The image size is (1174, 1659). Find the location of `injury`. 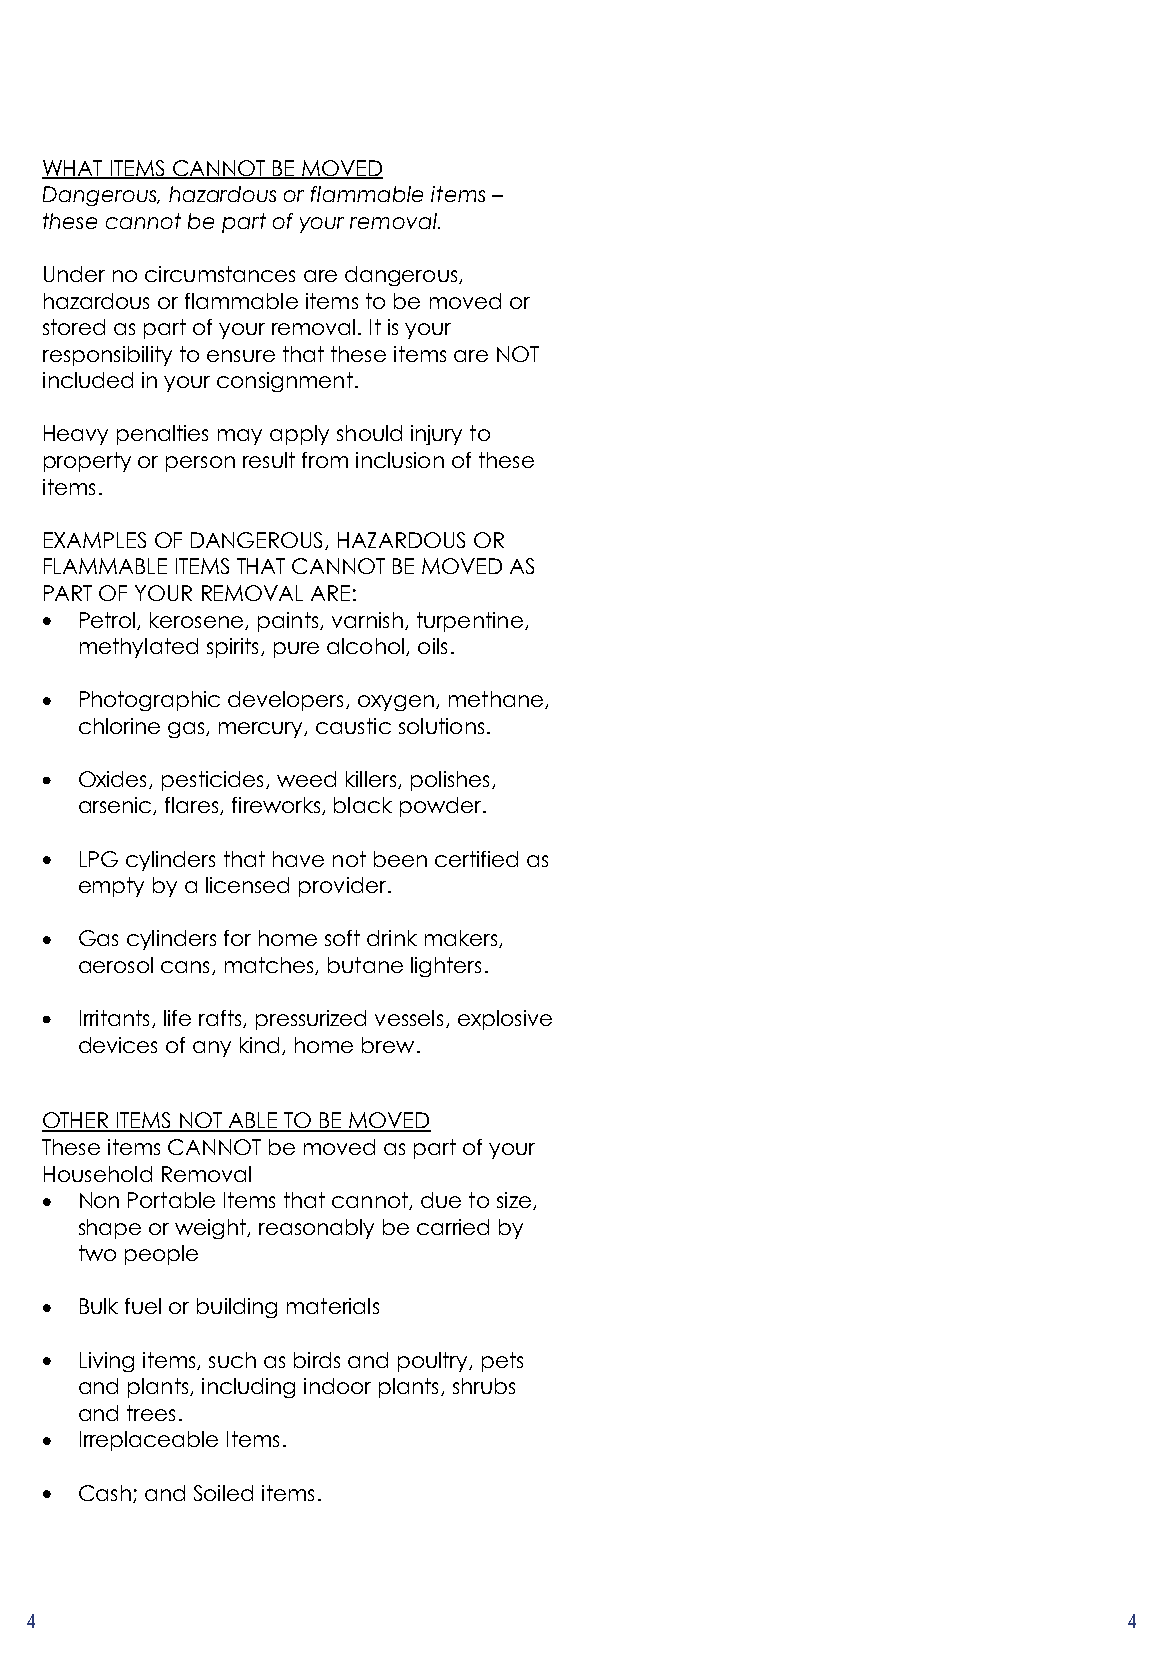

injury is located at coordinates (436, 435).
